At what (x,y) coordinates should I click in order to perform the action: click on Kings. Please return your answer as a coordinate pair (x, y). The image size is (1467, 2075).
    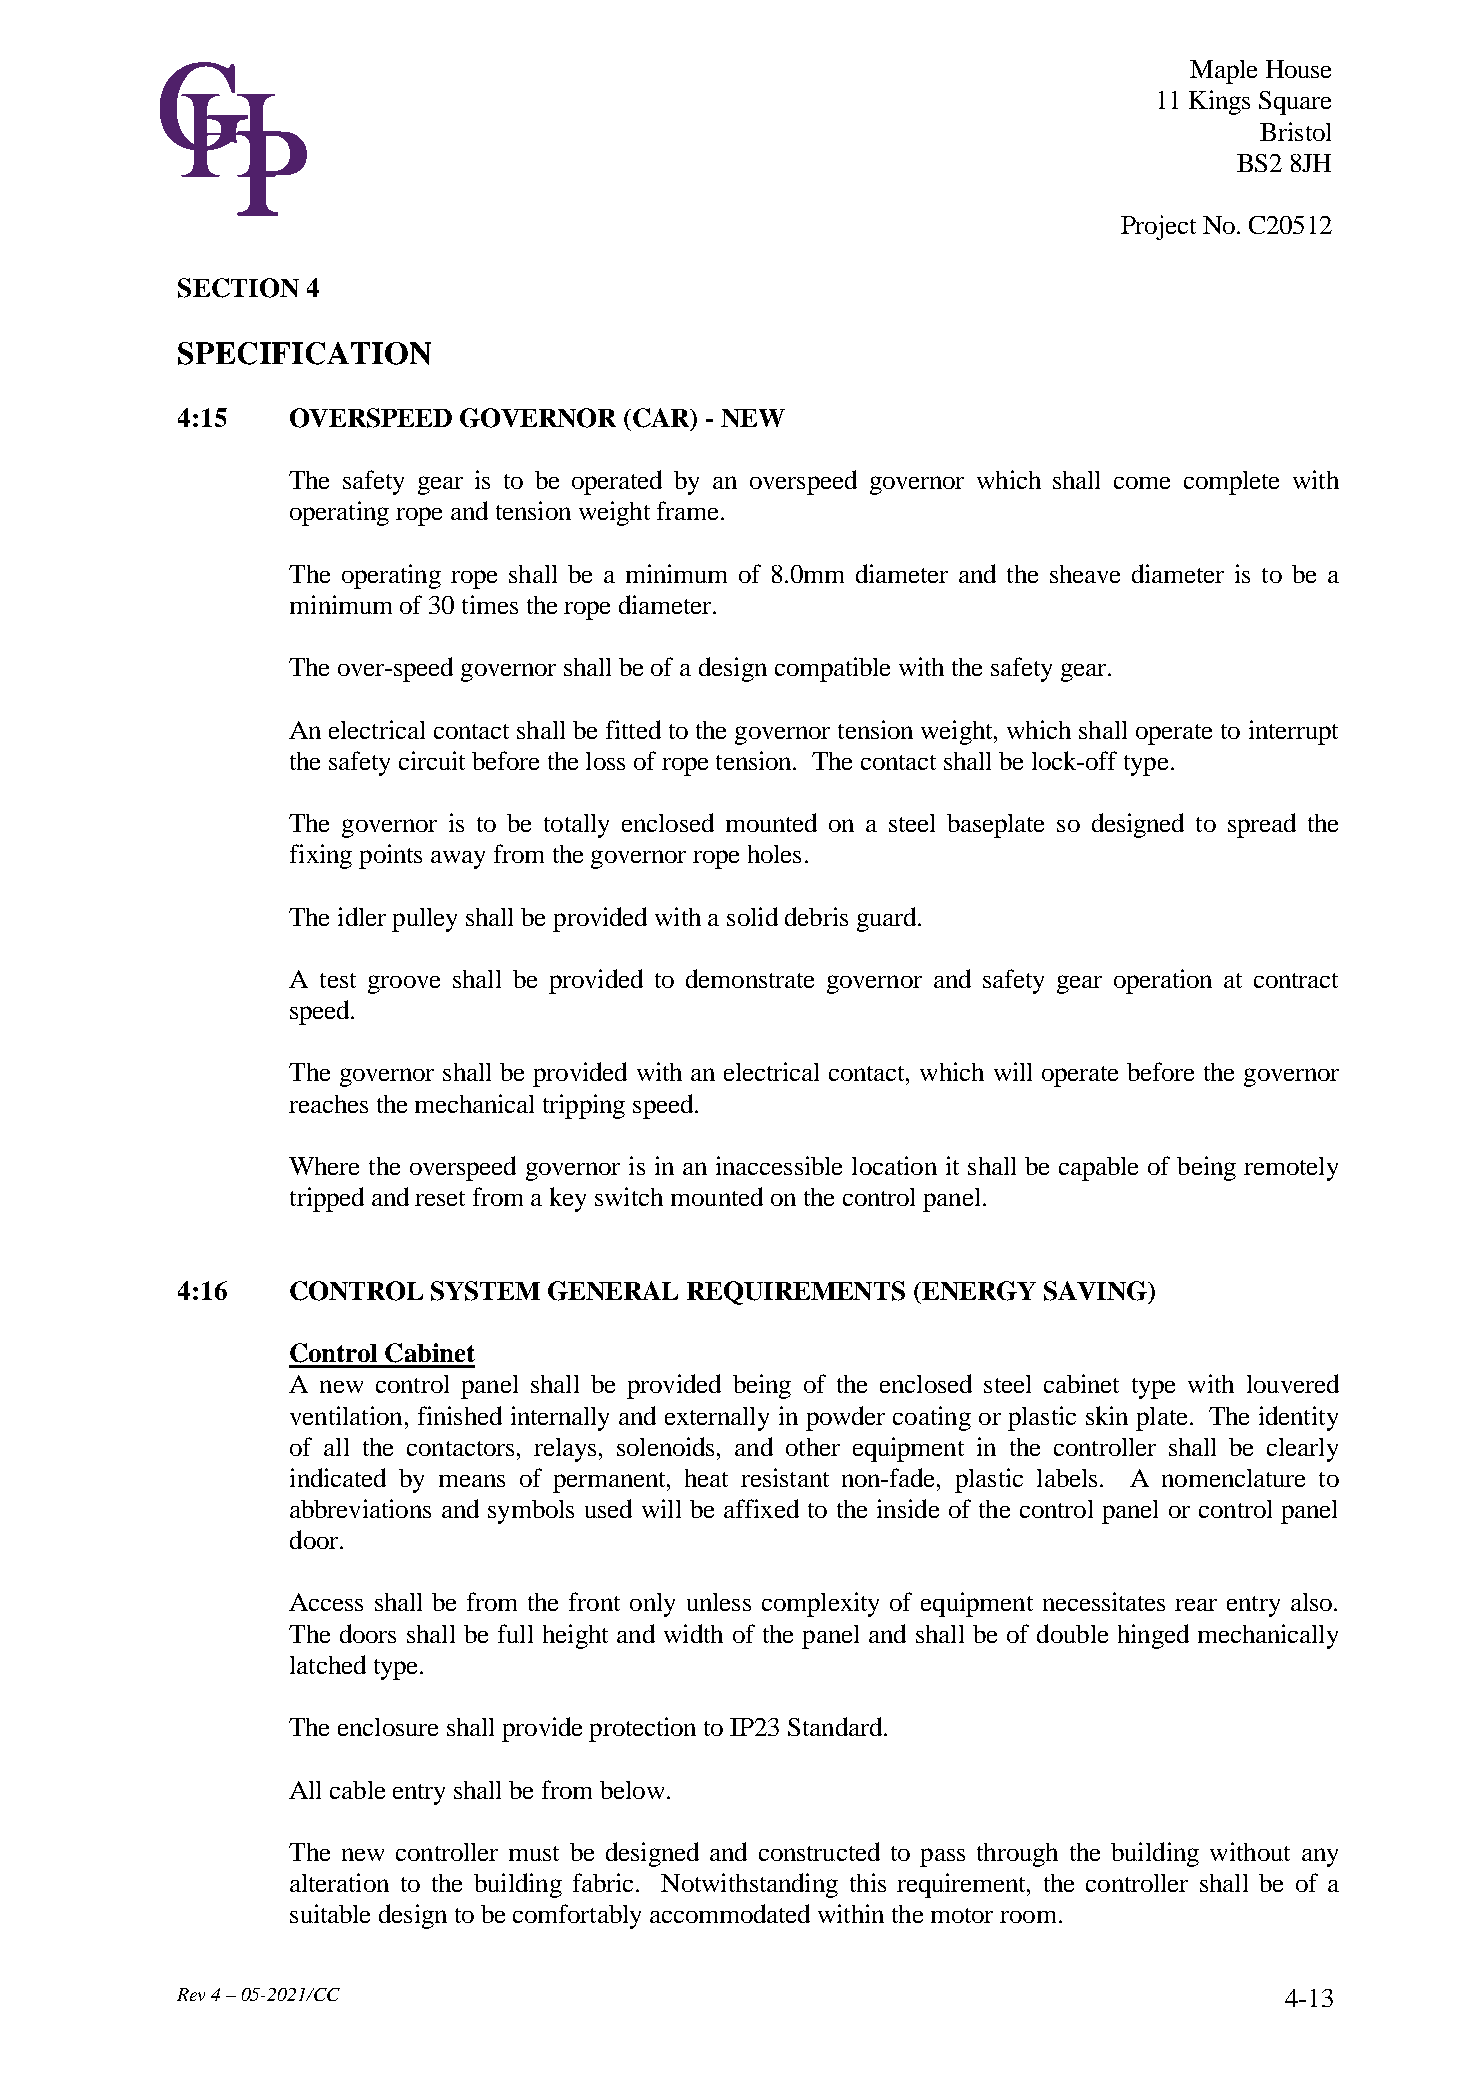
    Looking at the image, I should click on (1219, 102).
